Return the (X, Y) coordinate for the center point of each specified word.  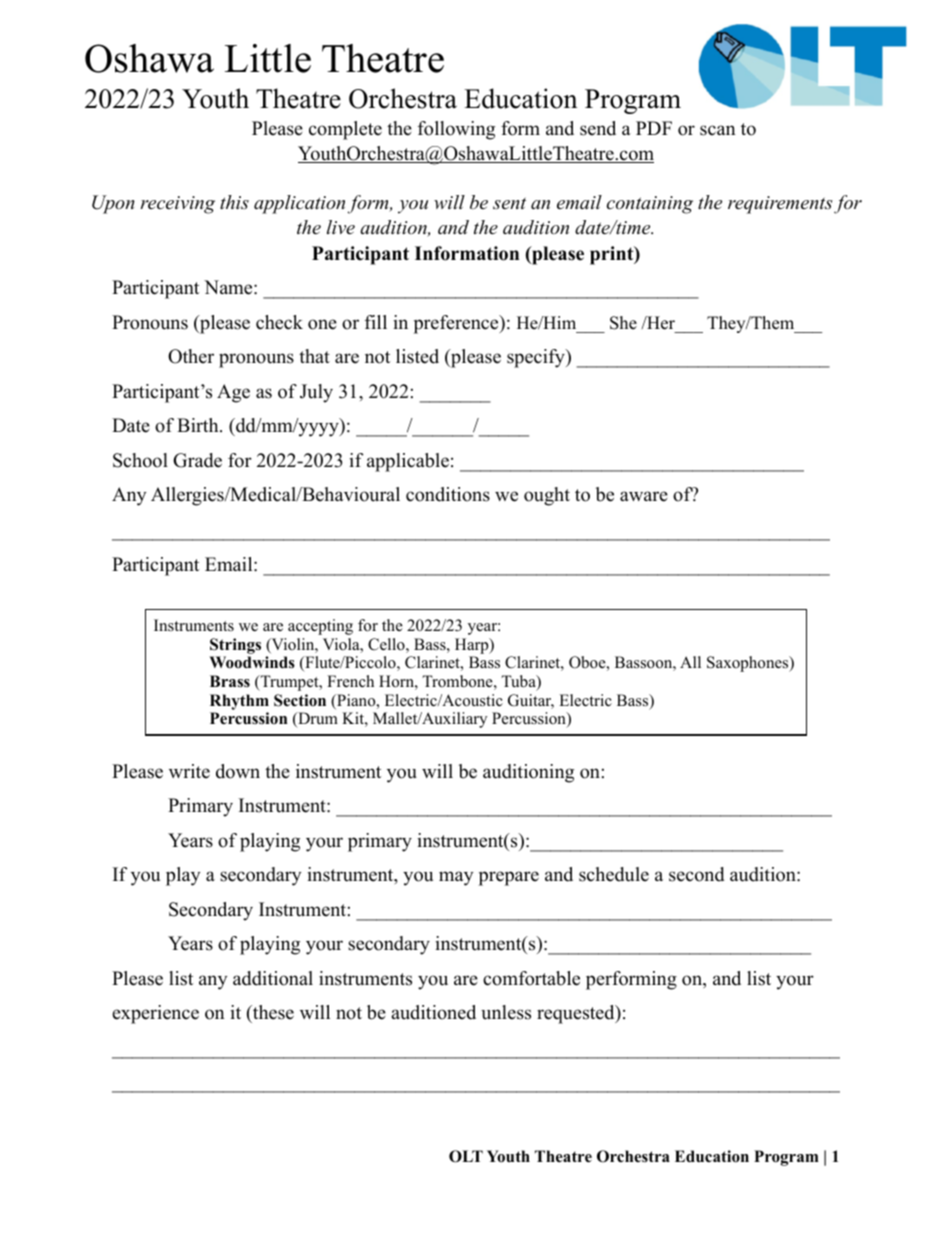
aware (644, 496)
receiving (177, 205)
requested (577, 1014)
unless (506, 1012)
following (456, 130)
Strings (235, 646)
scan (718, 130)
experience (155, 1014)
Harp (473, 646)
